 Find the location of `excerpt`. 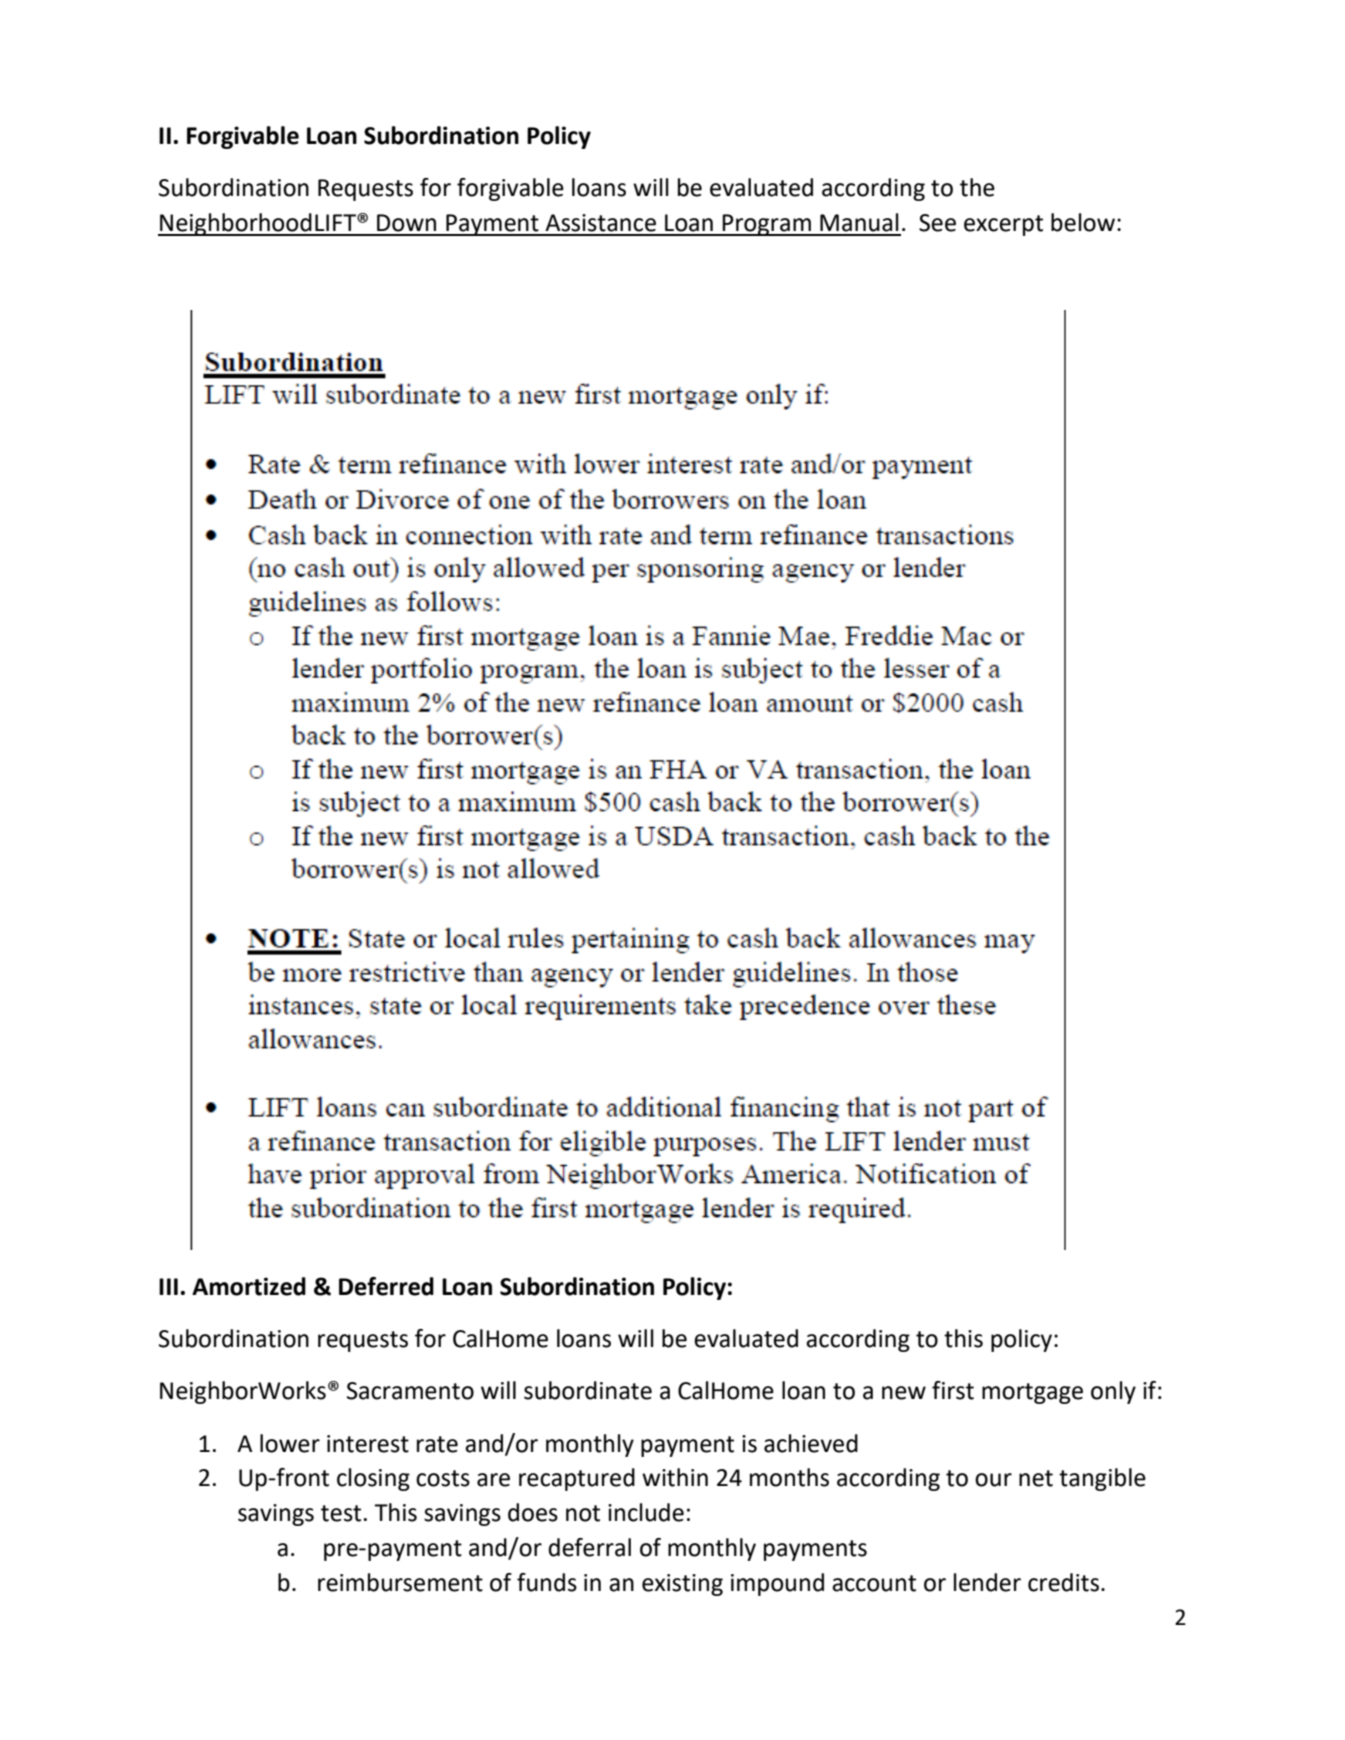

excerpt is located at coordinates (1003, 225).
